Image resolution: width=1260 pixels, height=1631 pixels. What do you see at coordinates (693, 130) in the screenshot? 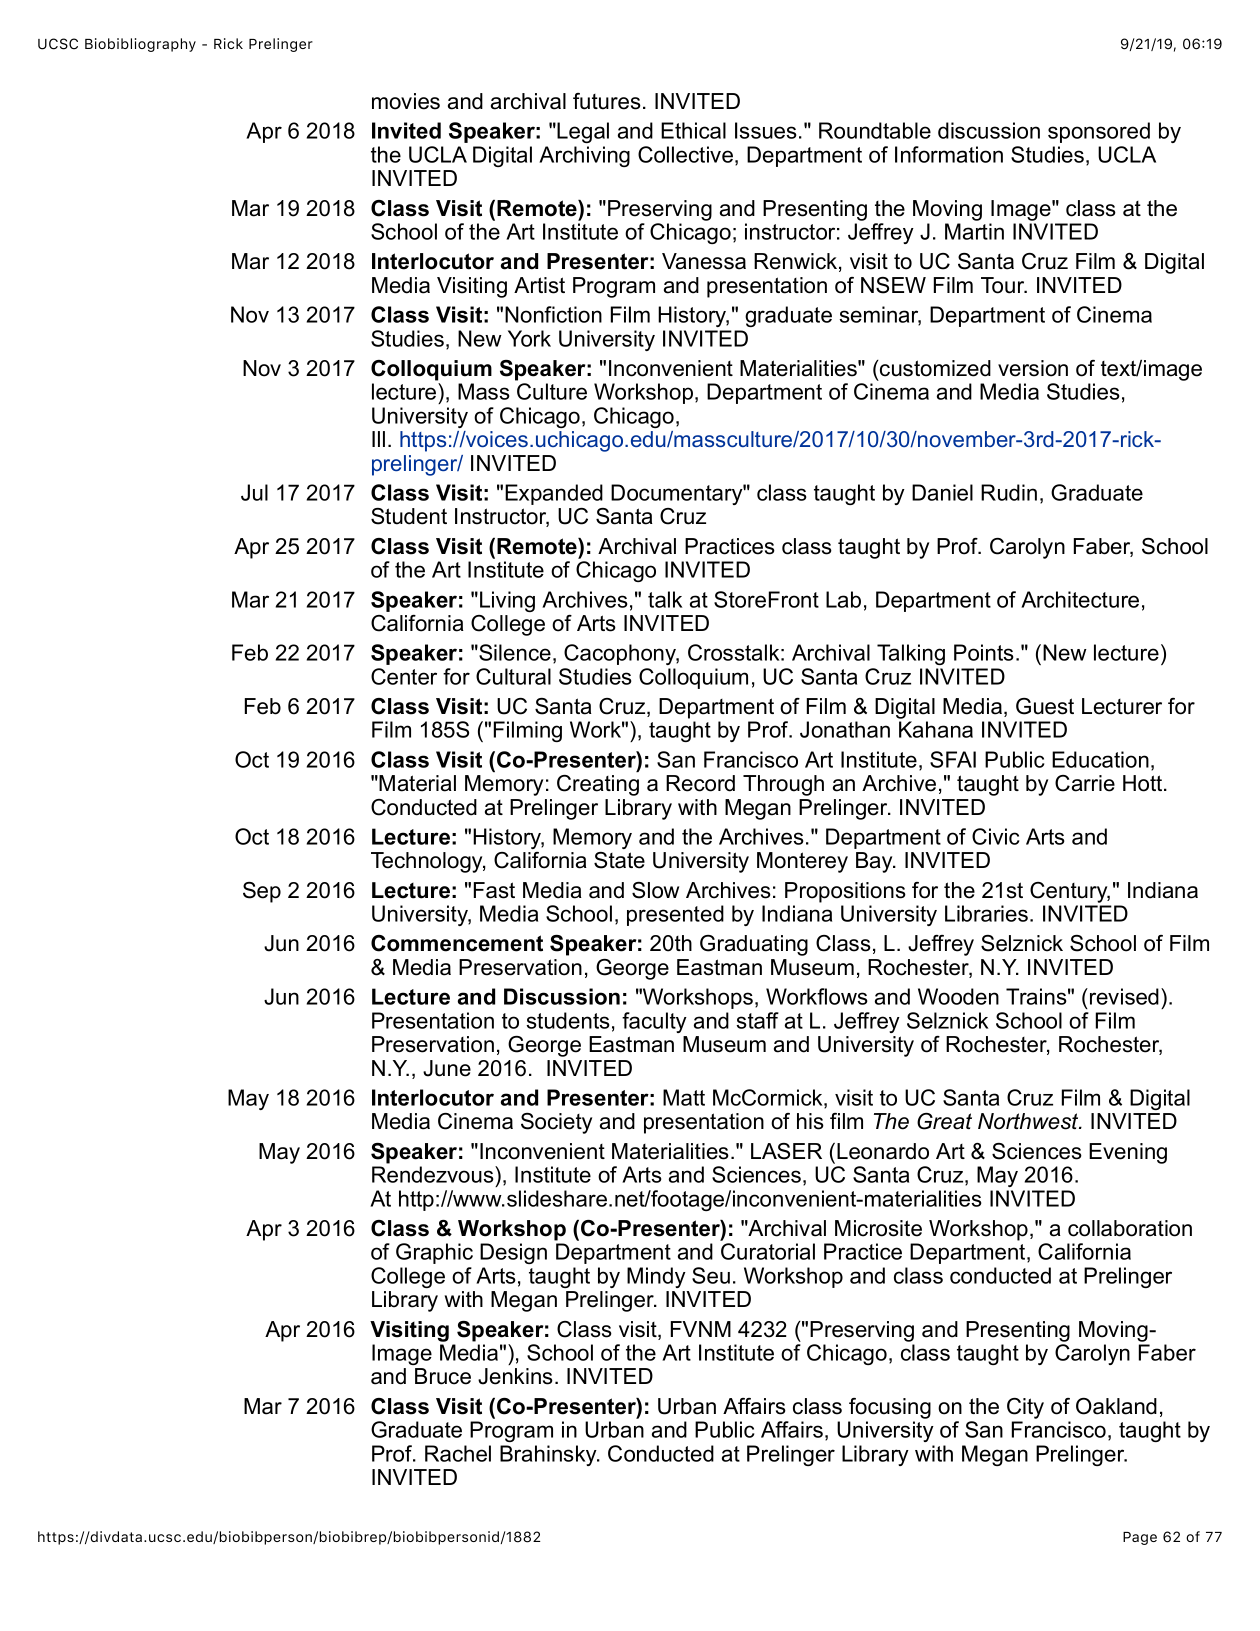
I see `Ethical` at bounding box center [693, 130].
